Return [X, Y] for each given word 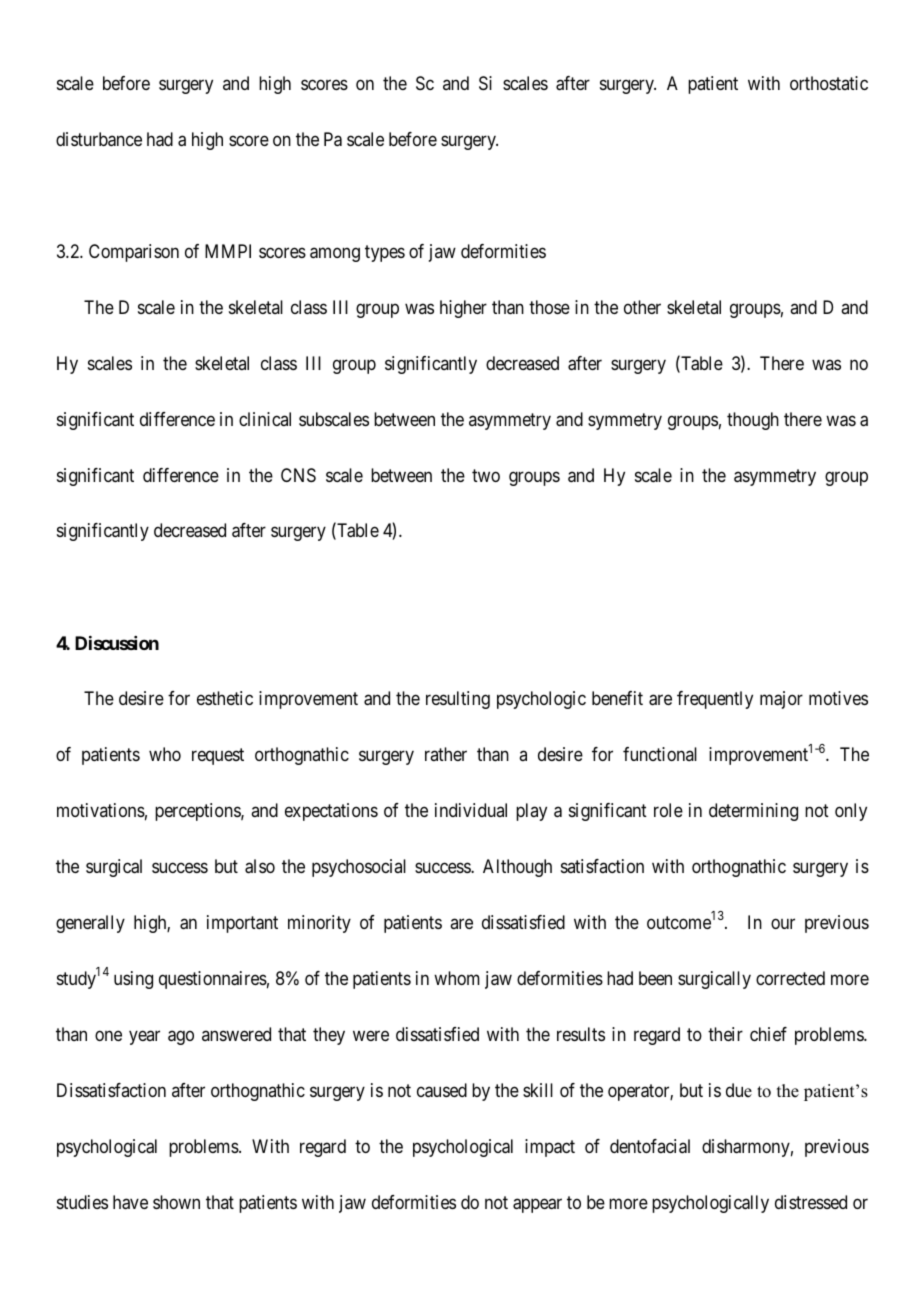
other [642, 307]
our [783, 923]
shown [176, 1202]
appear [537, 1205]
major [781, 700]
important [242, 924]
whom [457, 978]
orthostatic [829, 83]
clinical [265, 419]
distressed [811, 1202]
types [385, 253]
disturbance [99, 139]
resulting [458, 700]
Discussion [117, 643]
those [549, 307]
